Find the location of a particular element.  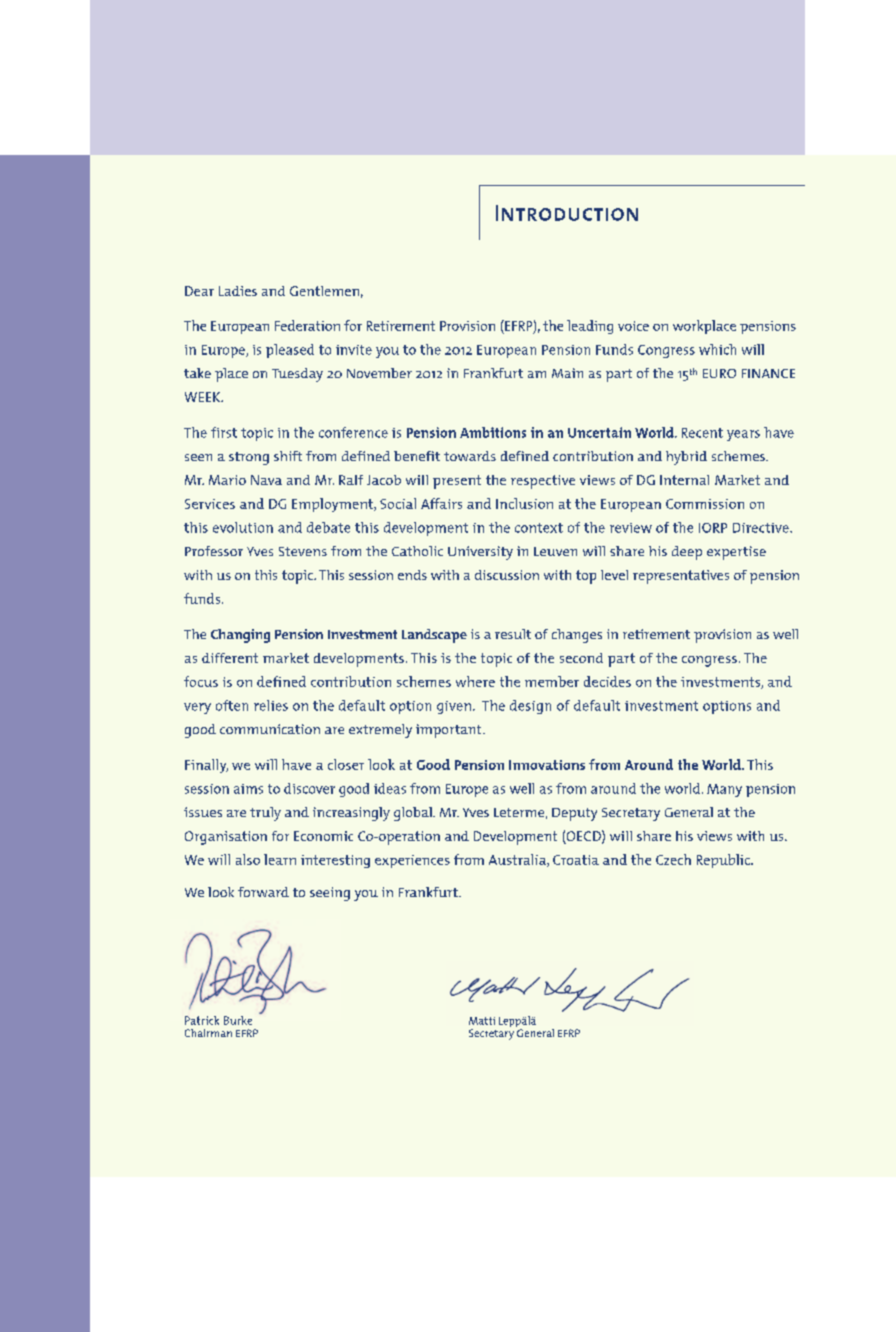

Changing is located at coordinates (240, 636).
